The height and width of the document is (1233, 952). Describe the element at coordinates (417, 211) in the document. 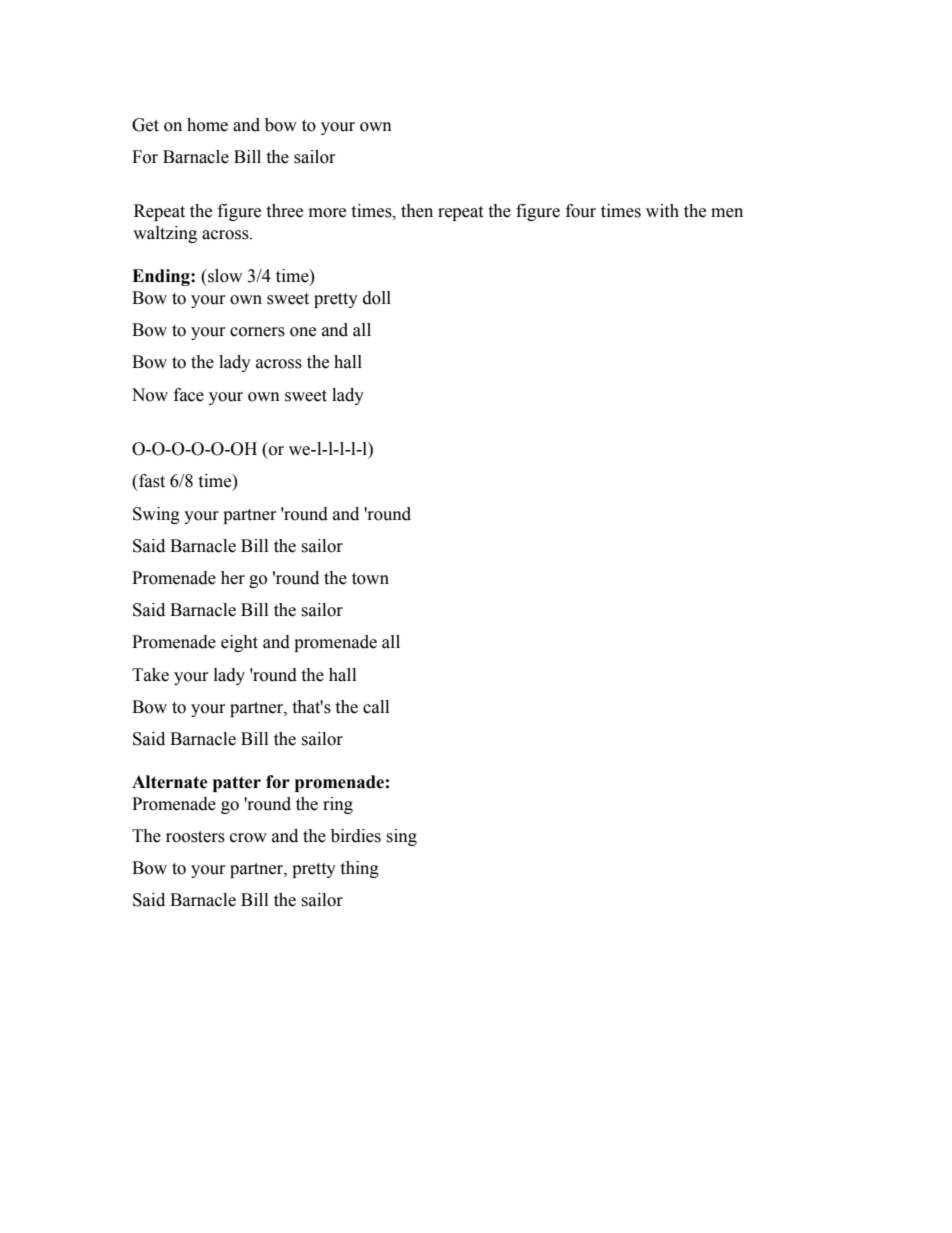

I see `then` at that location.
